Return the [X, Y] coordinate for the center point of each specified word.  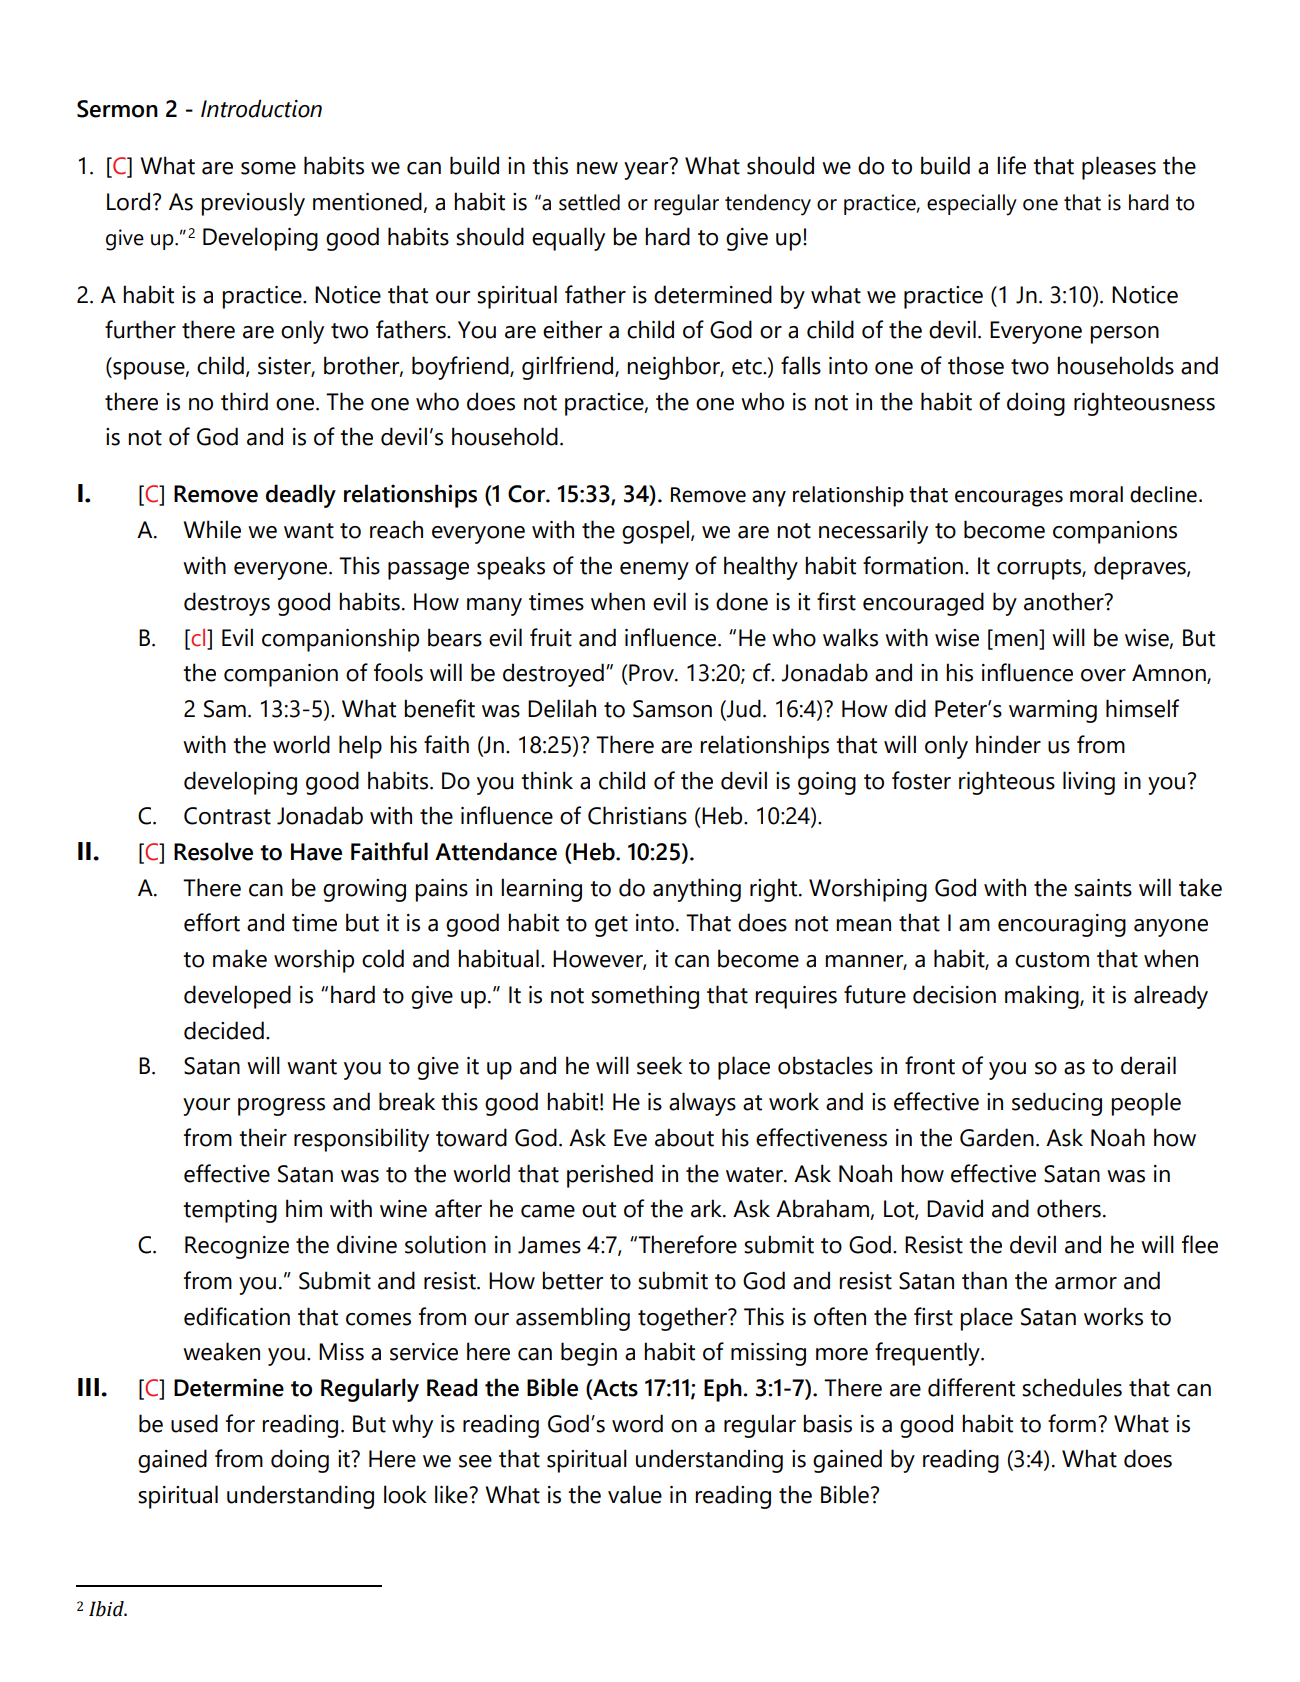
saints [1103, 888]
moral [1096, 494]
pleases [1119, 168]
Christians [637, 815]
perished [610, 1176]
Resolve [213, 851]
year [646, 171]
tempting [230, 1211]
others [1069, 1208]
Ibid [107, 1609]
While [212, 529]
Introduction [261, 108]
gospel [655, 532]
